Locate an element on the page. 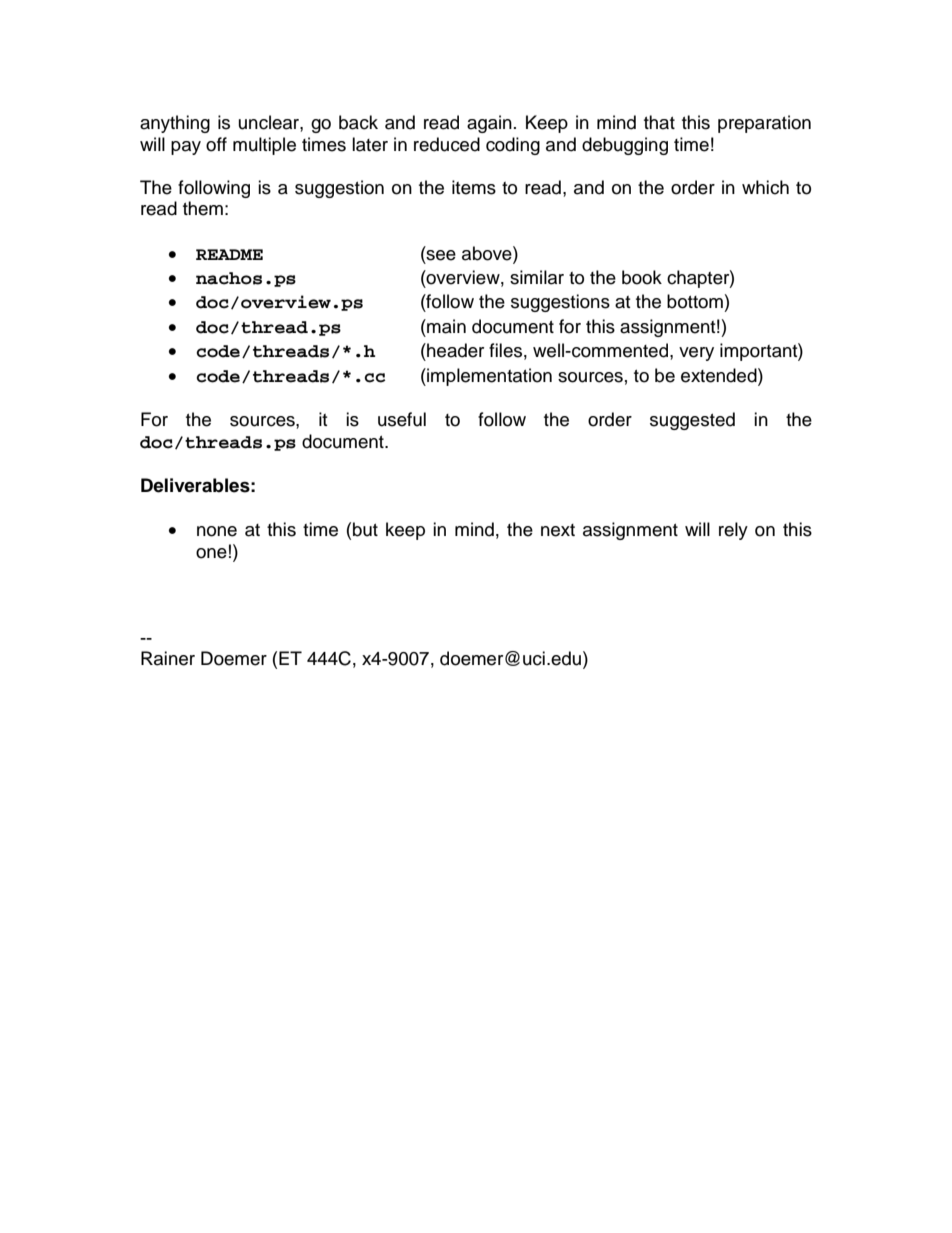  above is located at coordinates (488, 253).
